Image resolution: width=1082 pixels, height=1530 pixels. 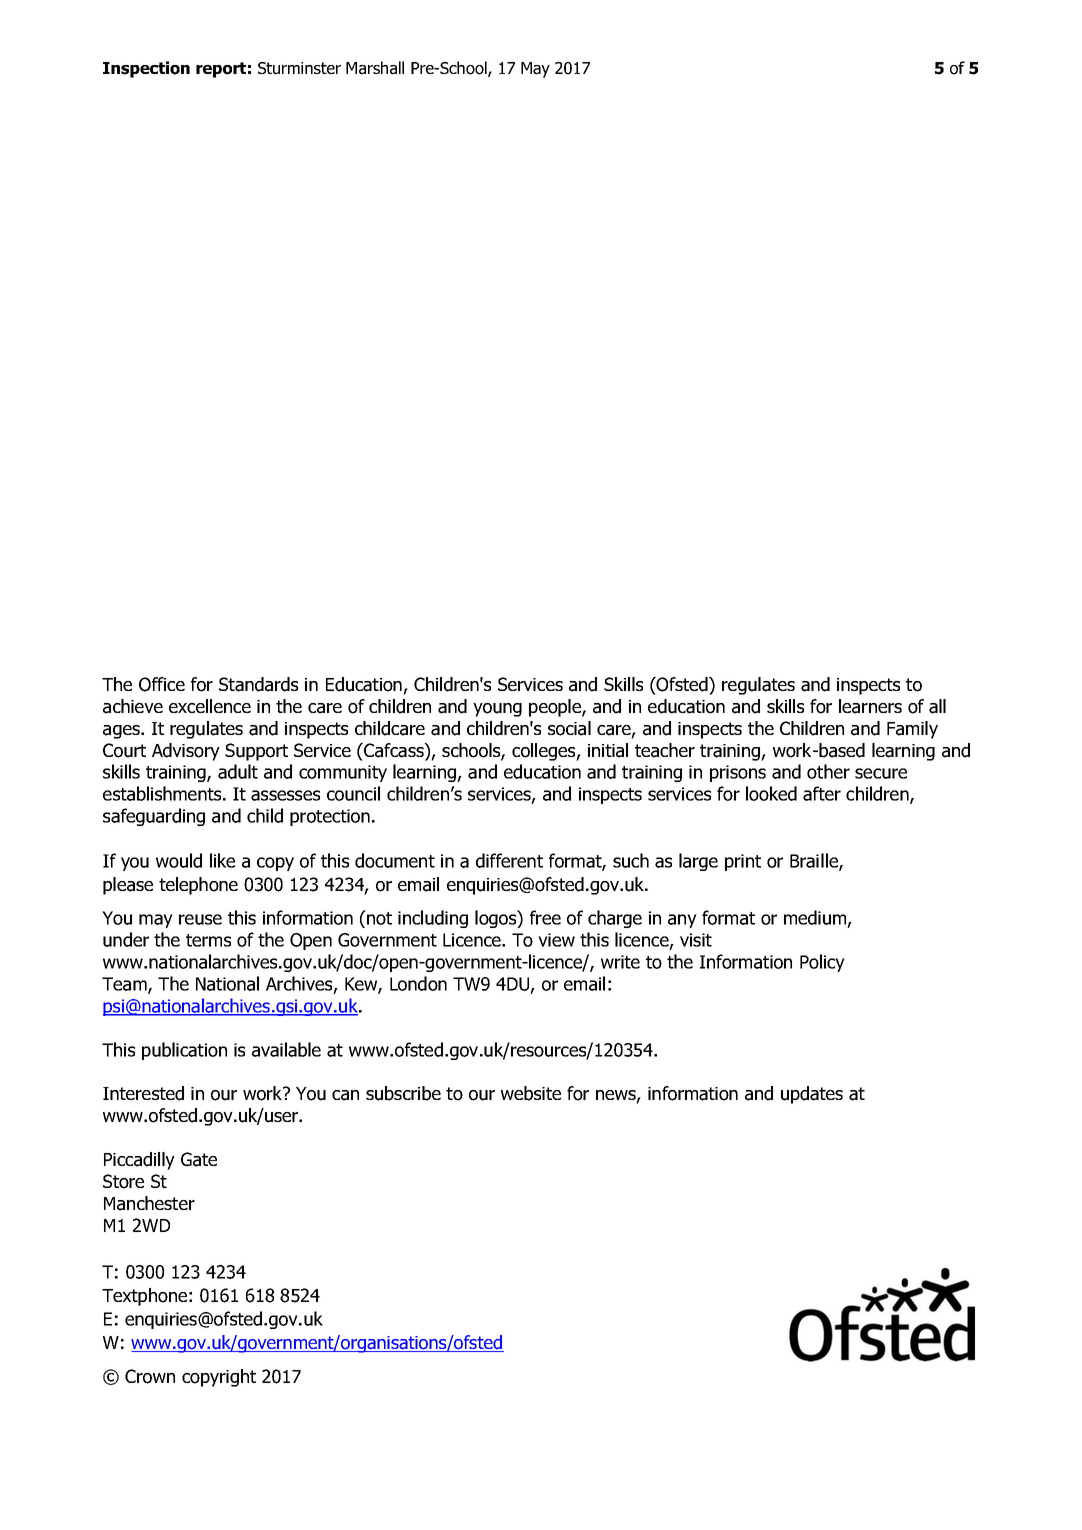 What do you see at coordinates (146, 69) in the screenshot?
I see `Inspection` at bounding box center [146, 69].
